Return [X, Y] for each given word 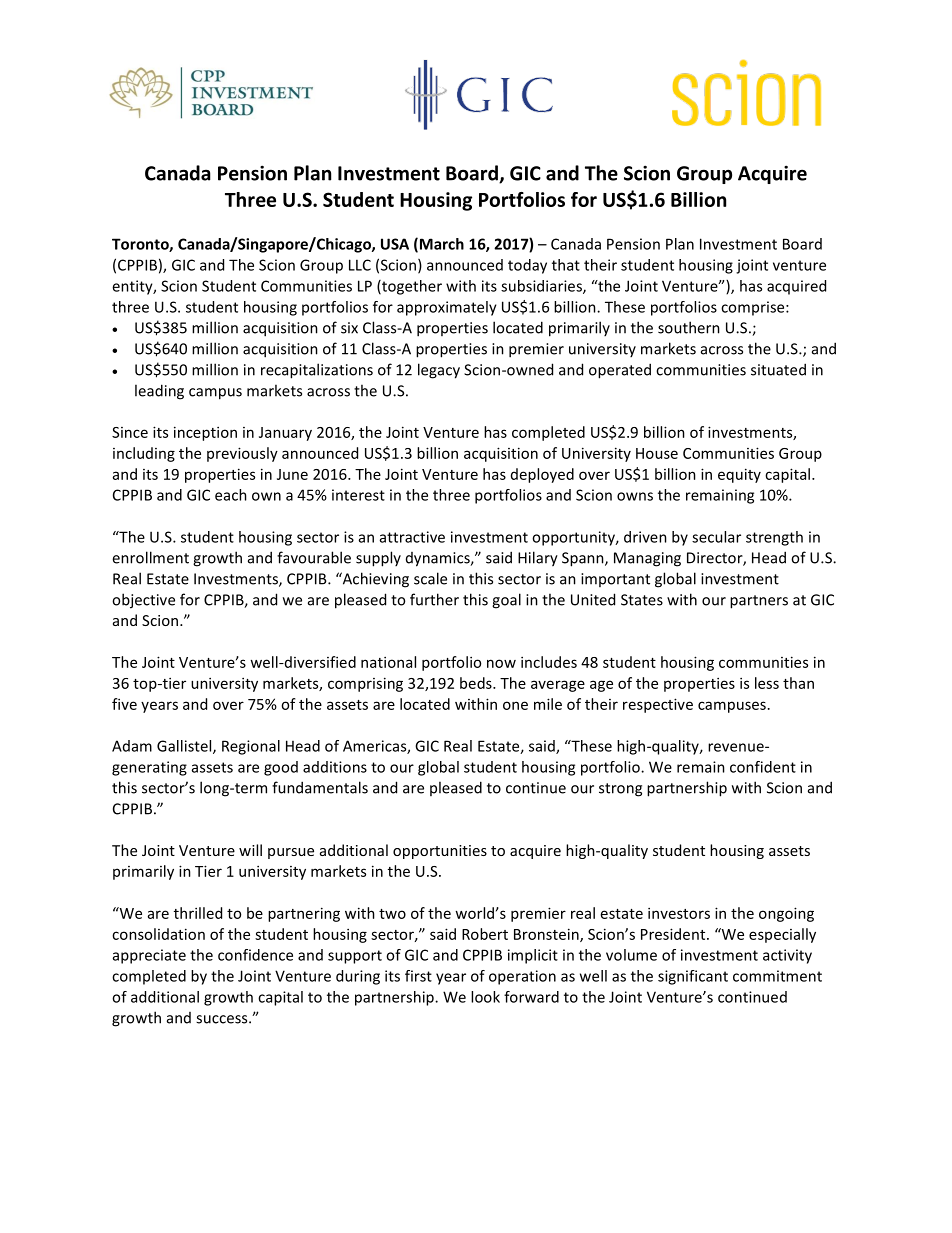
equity [739, 475]
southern [689, 327]
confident [763, 767]
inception [205, 433]
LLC [360, 265]
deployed [542, 475]
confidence [255, 955]
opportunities [440, 852]
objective [143, 601]
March [440, 245]
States [642, 600]
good [281, 768]
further [434, 599]
